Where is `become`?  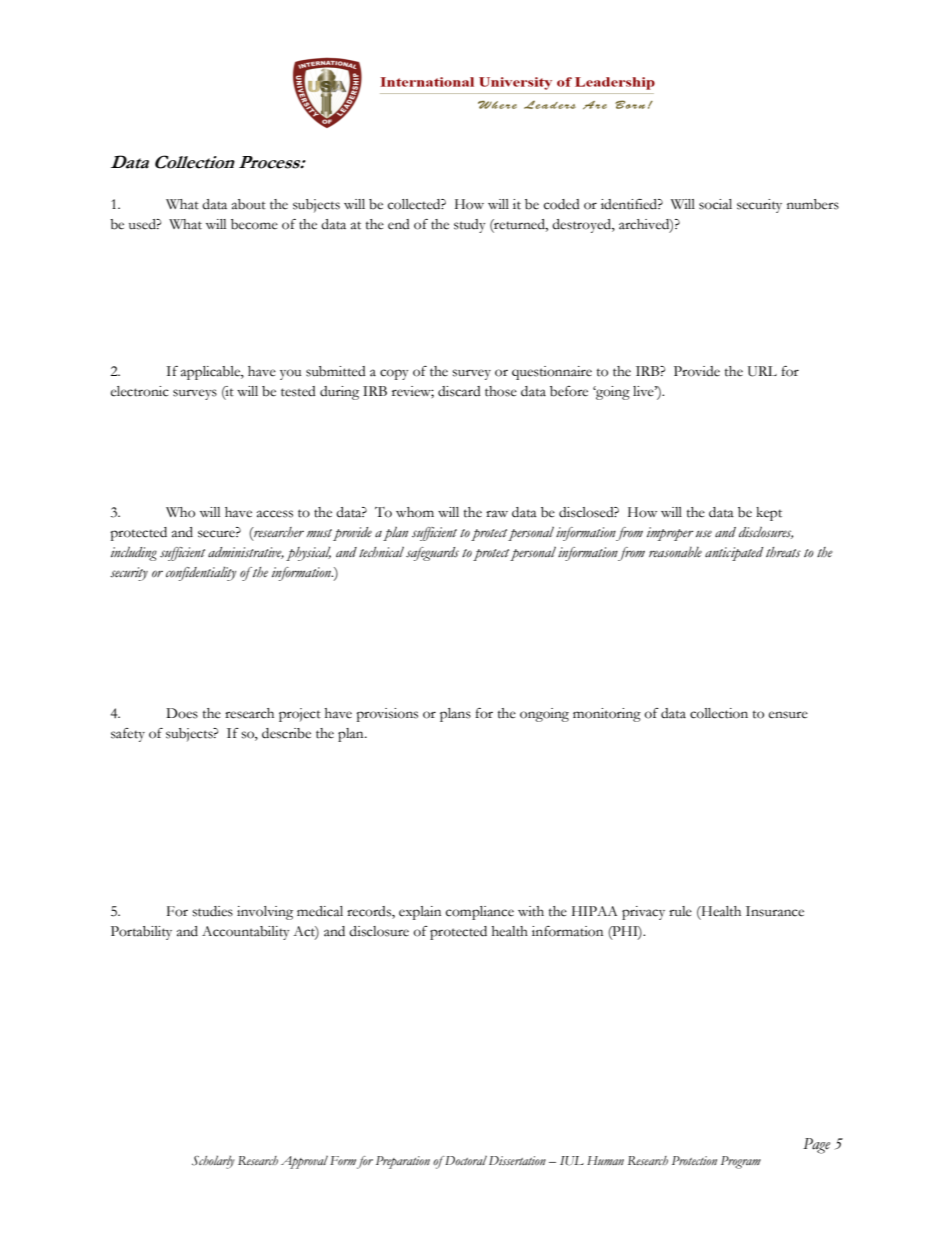
become is located at coordinates (254, 224).
